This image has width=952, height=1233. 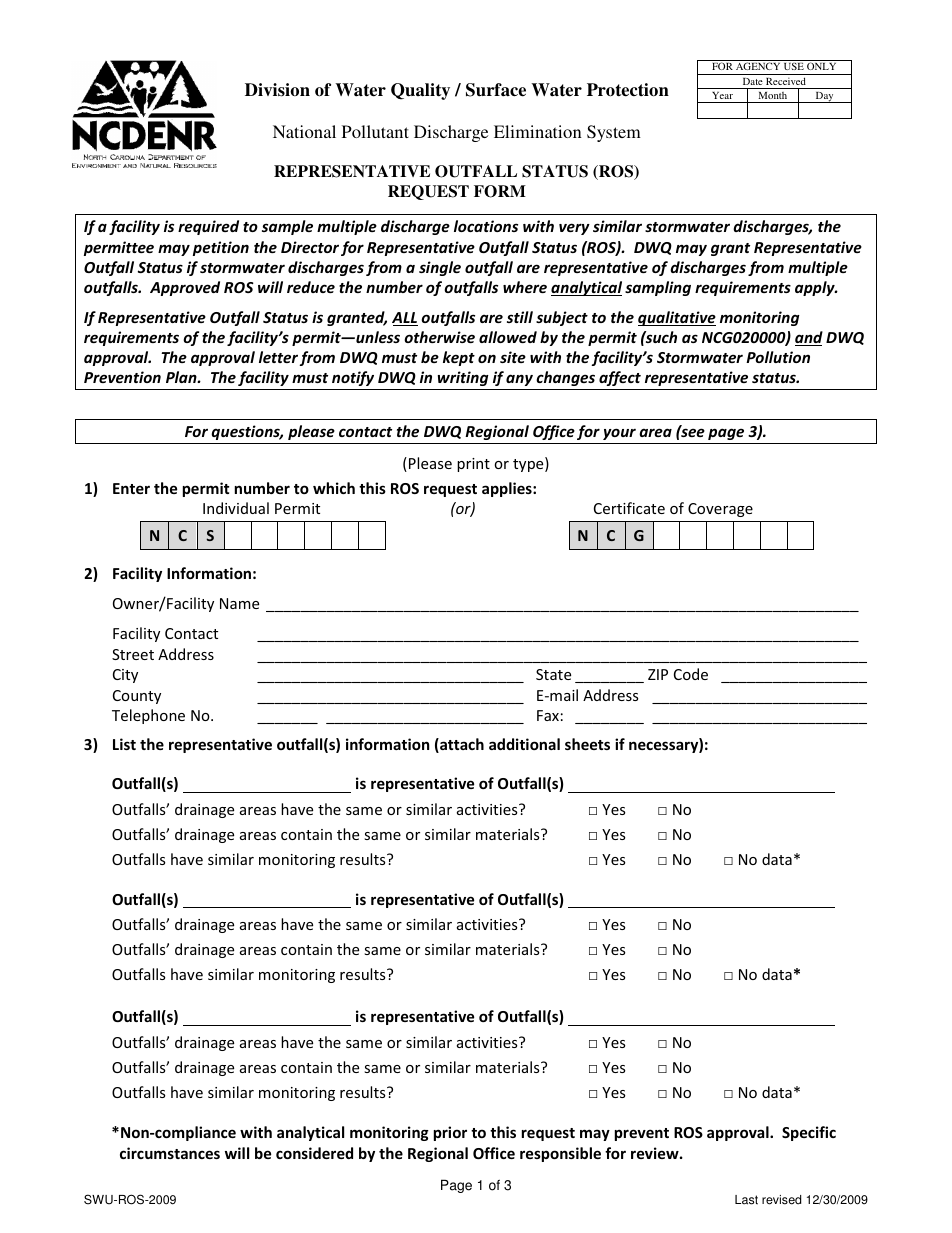 What do you see at coordinates (553, 674) in the image?
I see `State` at bounding box center [553, 674].
